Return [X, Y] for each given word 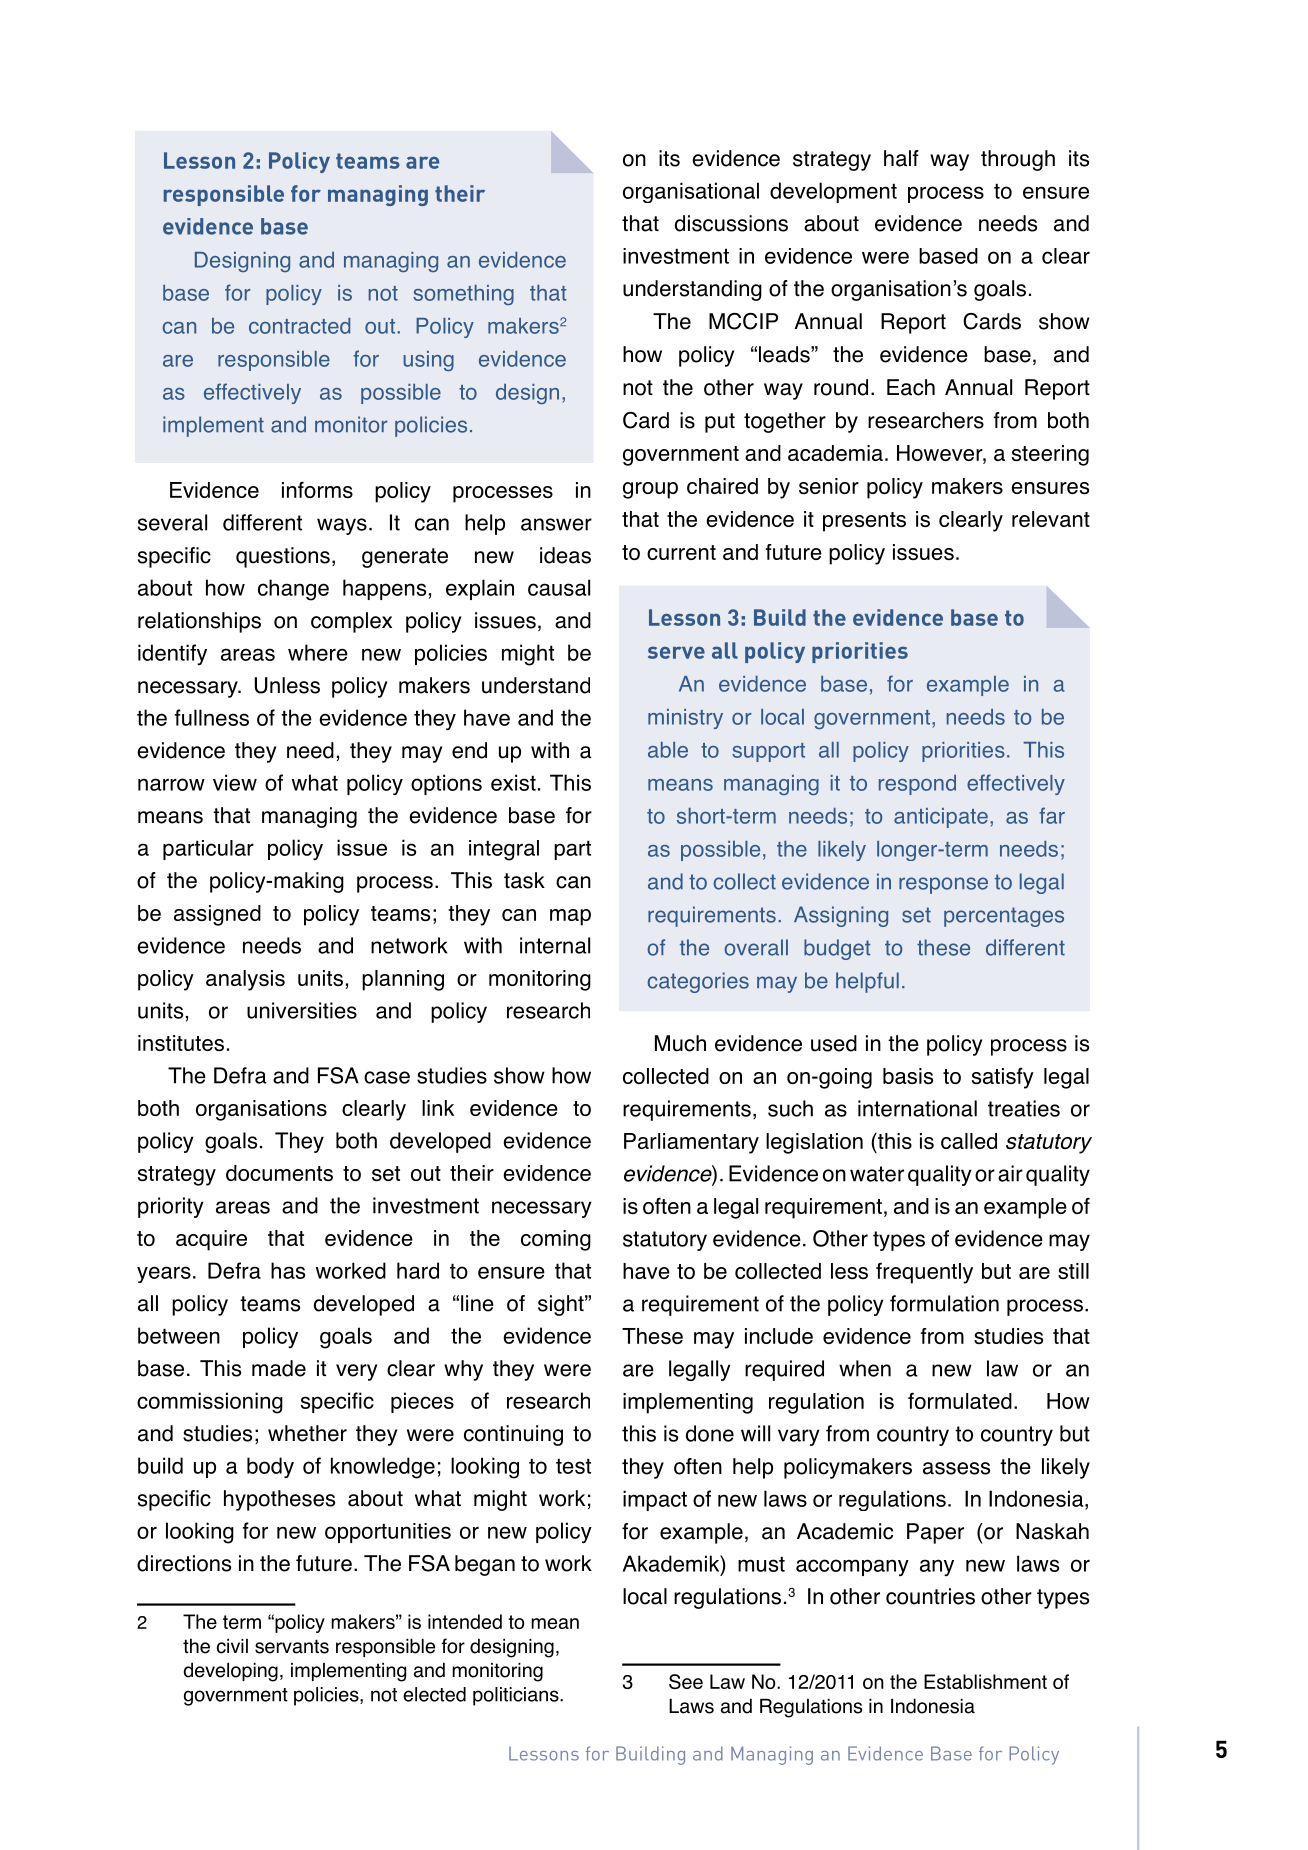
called [969, 1141]
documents [279, 1173]
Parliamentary [691, 1143]
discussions [731, 223]
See [686, 1681]
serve [676, 652]
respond [917, 785]
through [1018, 160]
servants [292, 1646]
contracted [299, 326]
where [318, 652]
